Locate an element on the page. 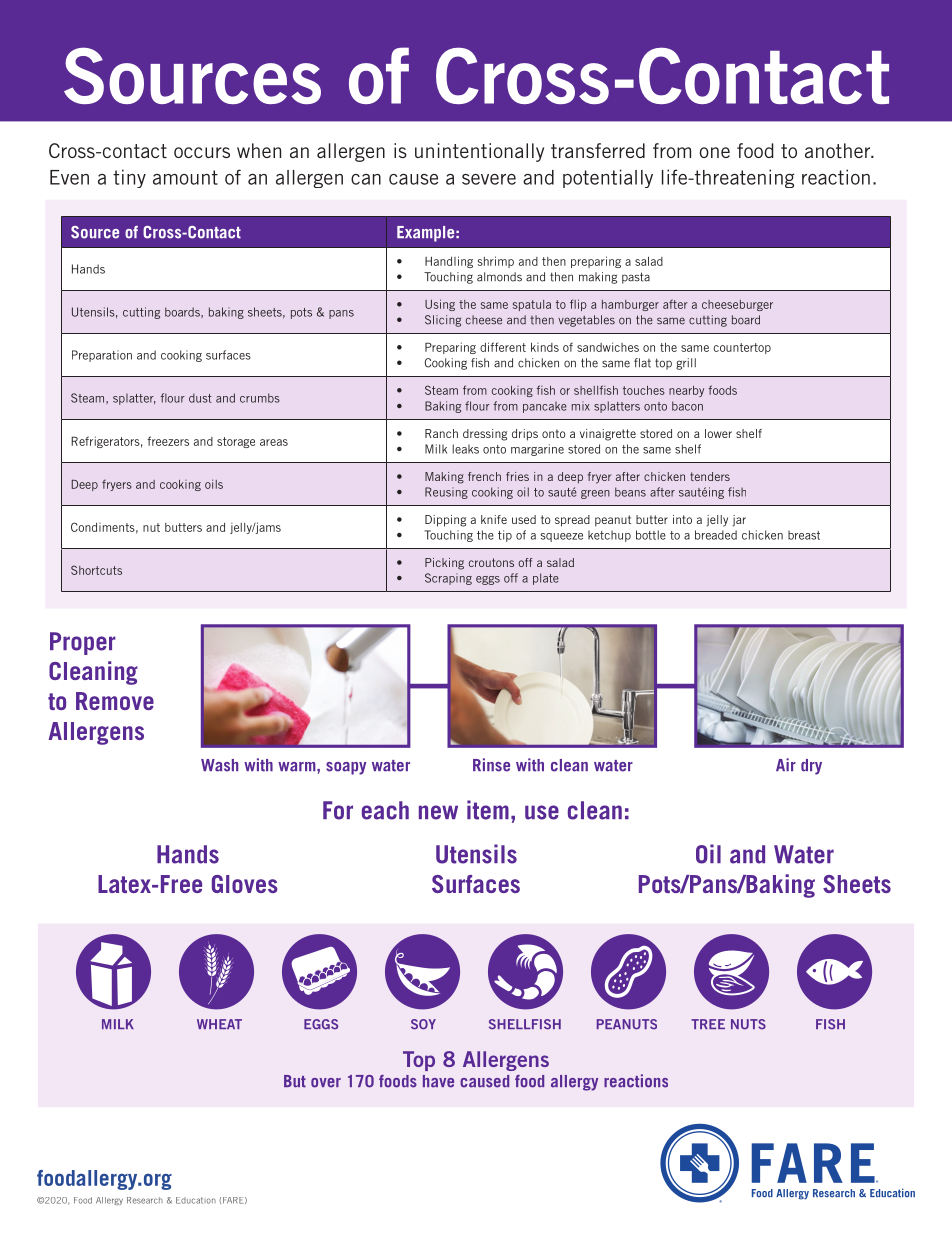 The height and width of the image is (1233, 952). Wash is located at coordinates (219, 765).
